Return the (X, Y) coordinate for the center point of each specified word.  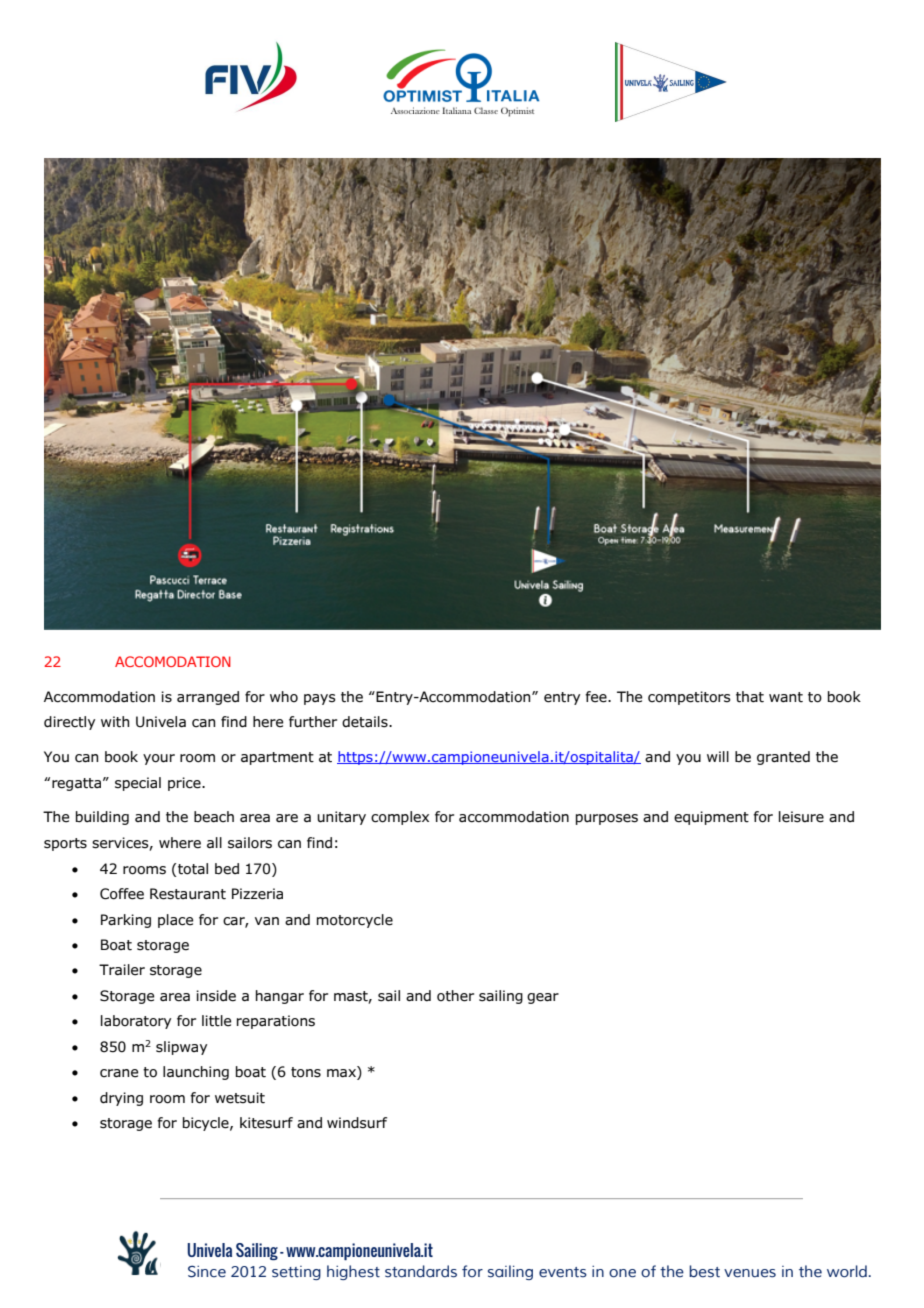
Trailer (122, 970)
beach (214, 817)
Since (207, 1271)
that (750, 697)
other (455, 996)
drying (121, 1099)
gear (543, 998)
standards (421, 1271)
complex (400, 818)
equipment (711, 818)
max (342, 1074)
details (366, 722)
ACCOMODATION (173, 661)
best (704, 1271)
